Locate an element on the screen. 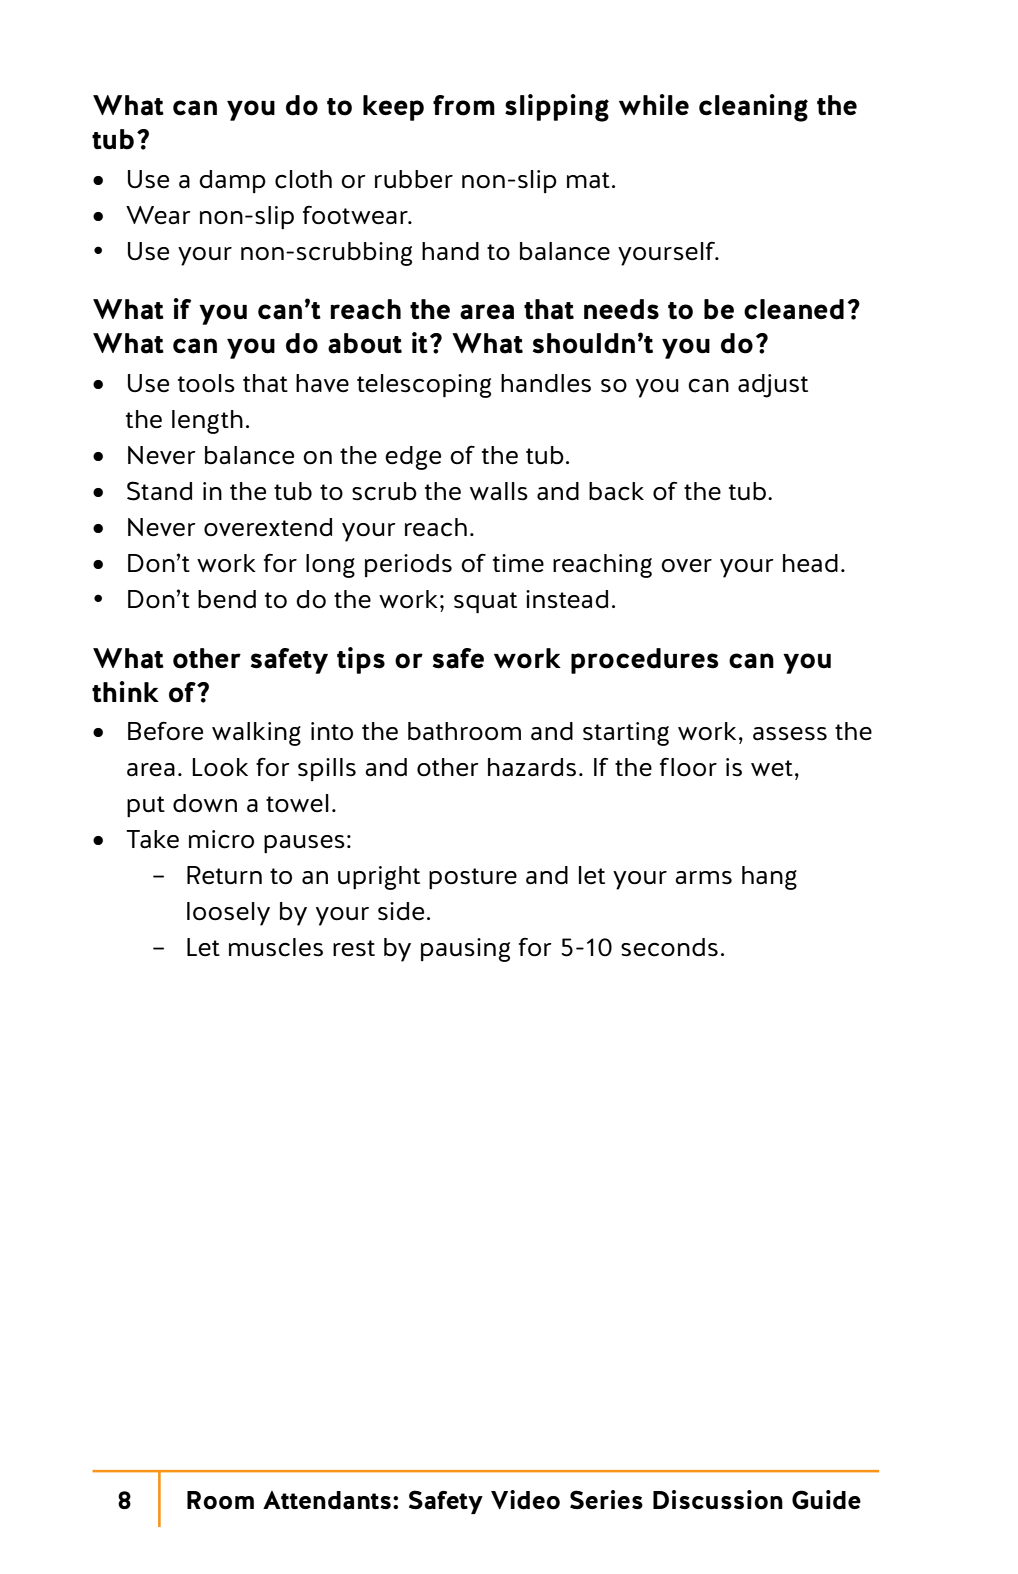 This screenshot has height=1574, width=1018. hazards is located at coordinates (532, 767).
